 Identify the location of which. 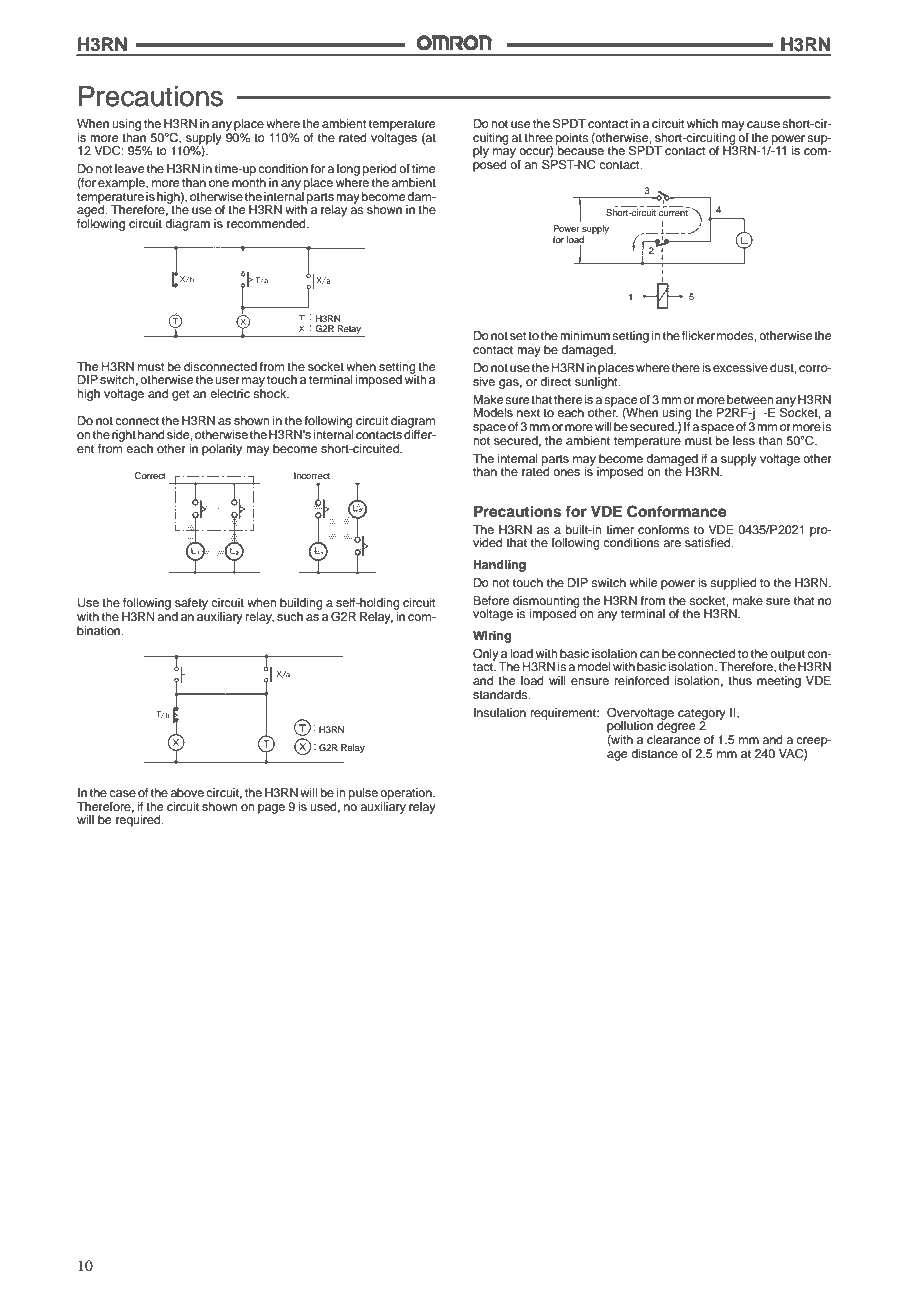
(702, 123).
